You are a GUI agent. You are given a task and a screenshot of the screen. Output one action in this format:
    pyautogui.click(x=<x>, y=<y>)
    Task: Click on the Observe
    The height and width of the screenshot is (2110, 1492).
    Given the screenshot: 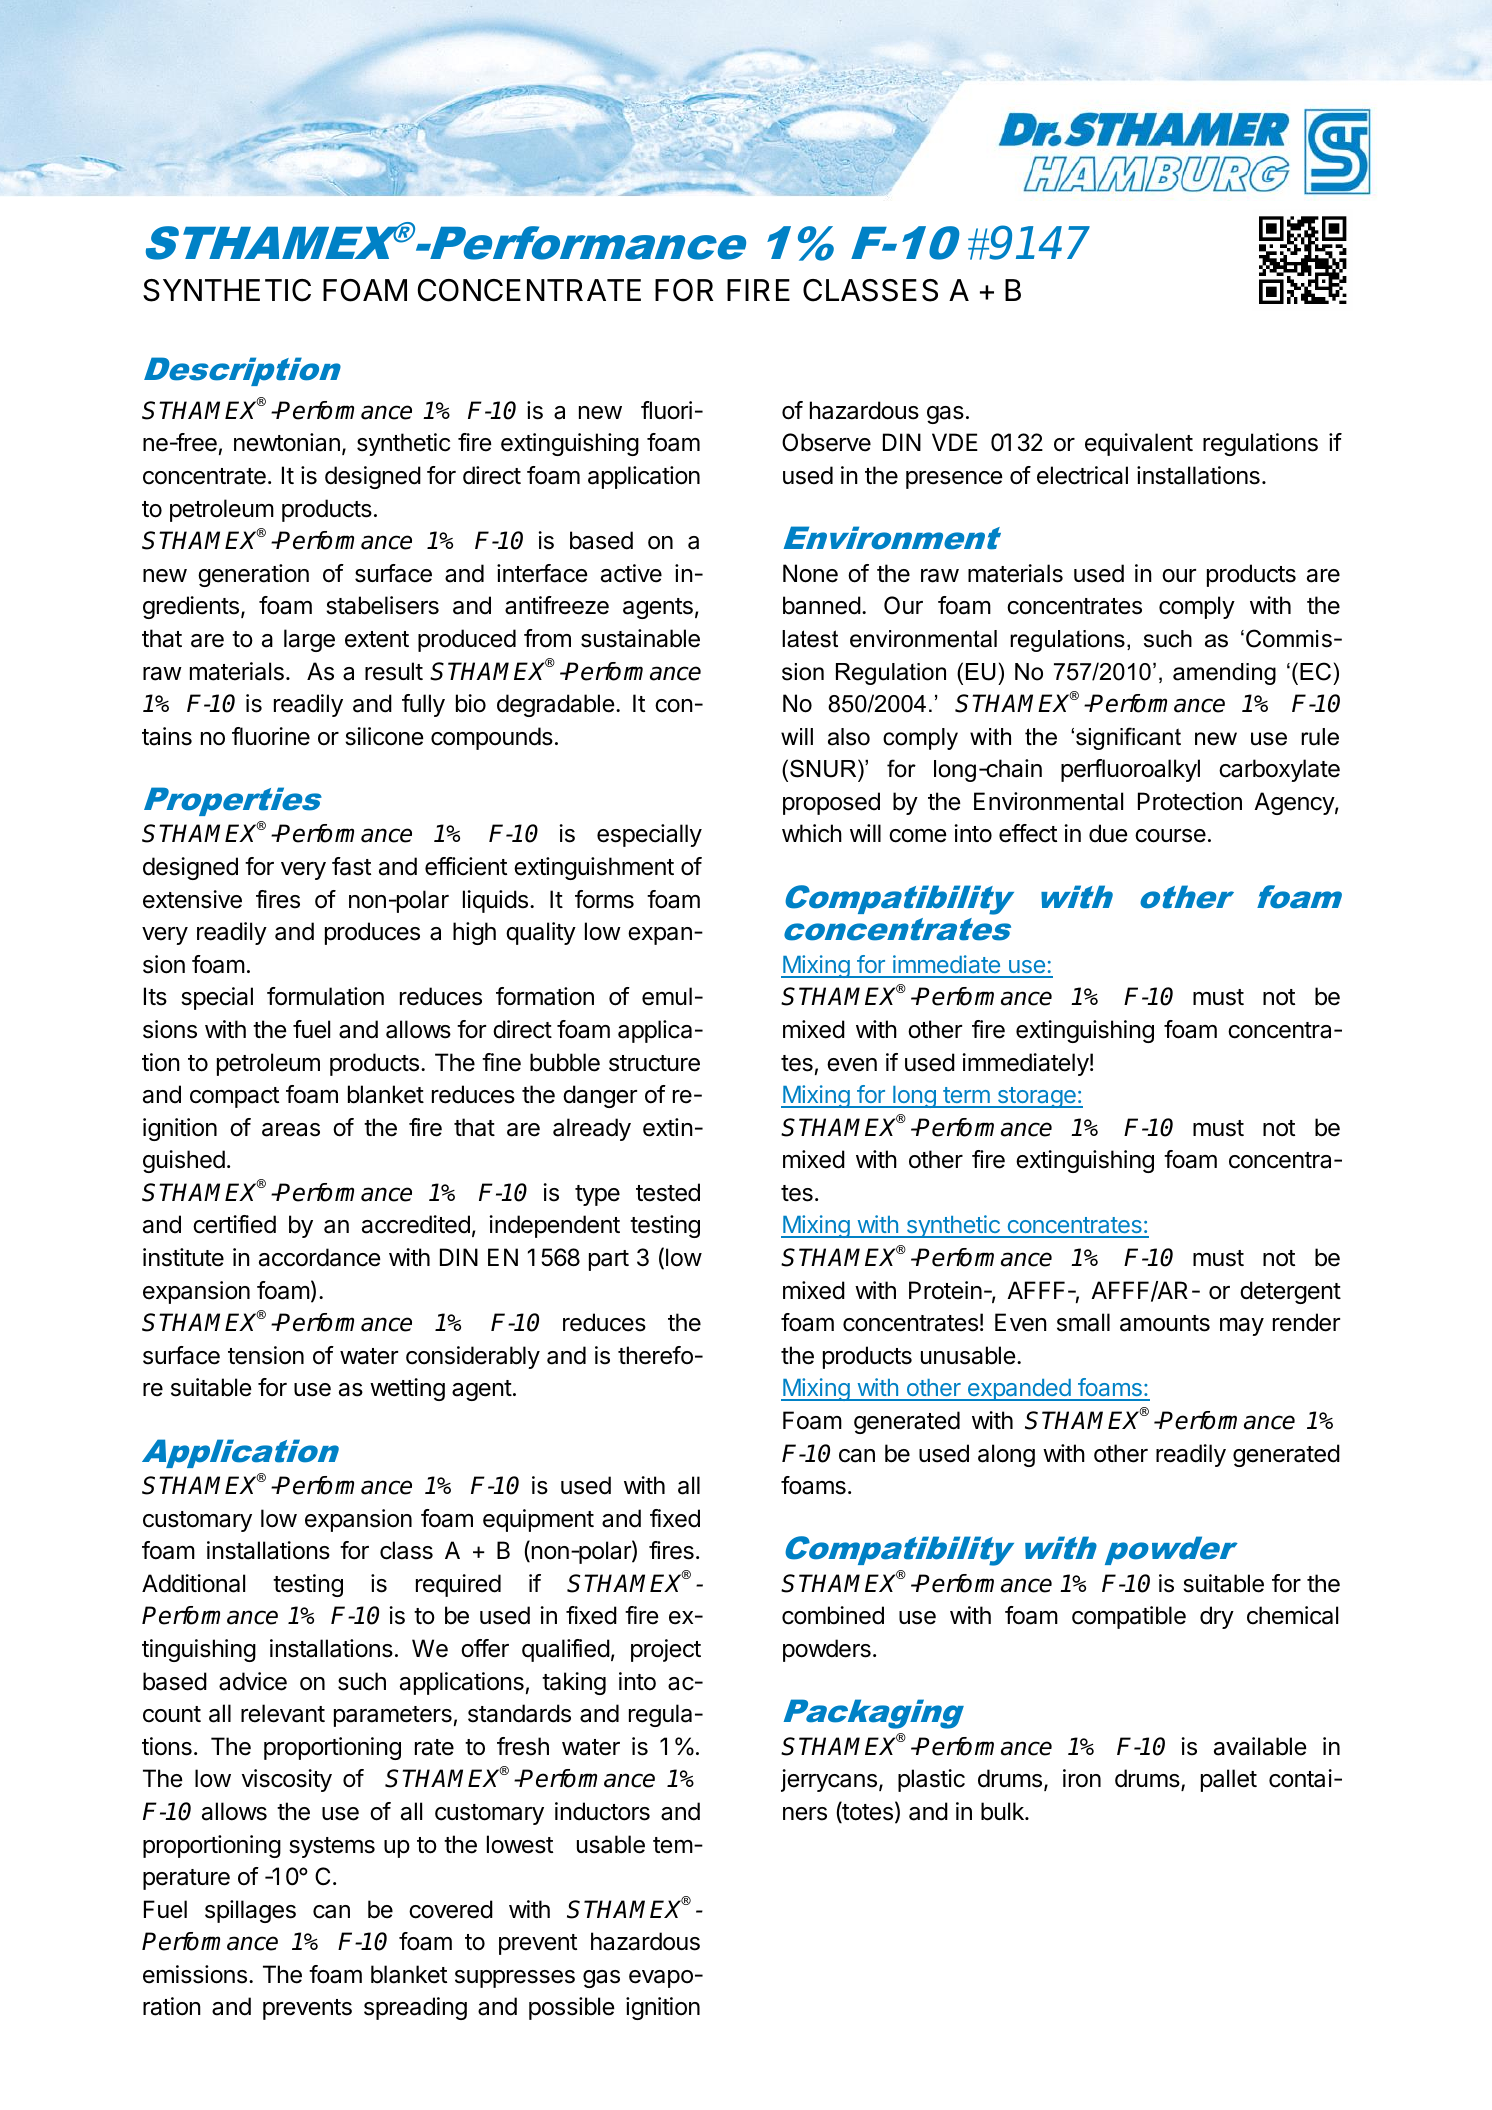 What is the action you would take?
    pyautogui.click(x=826, y=442)
